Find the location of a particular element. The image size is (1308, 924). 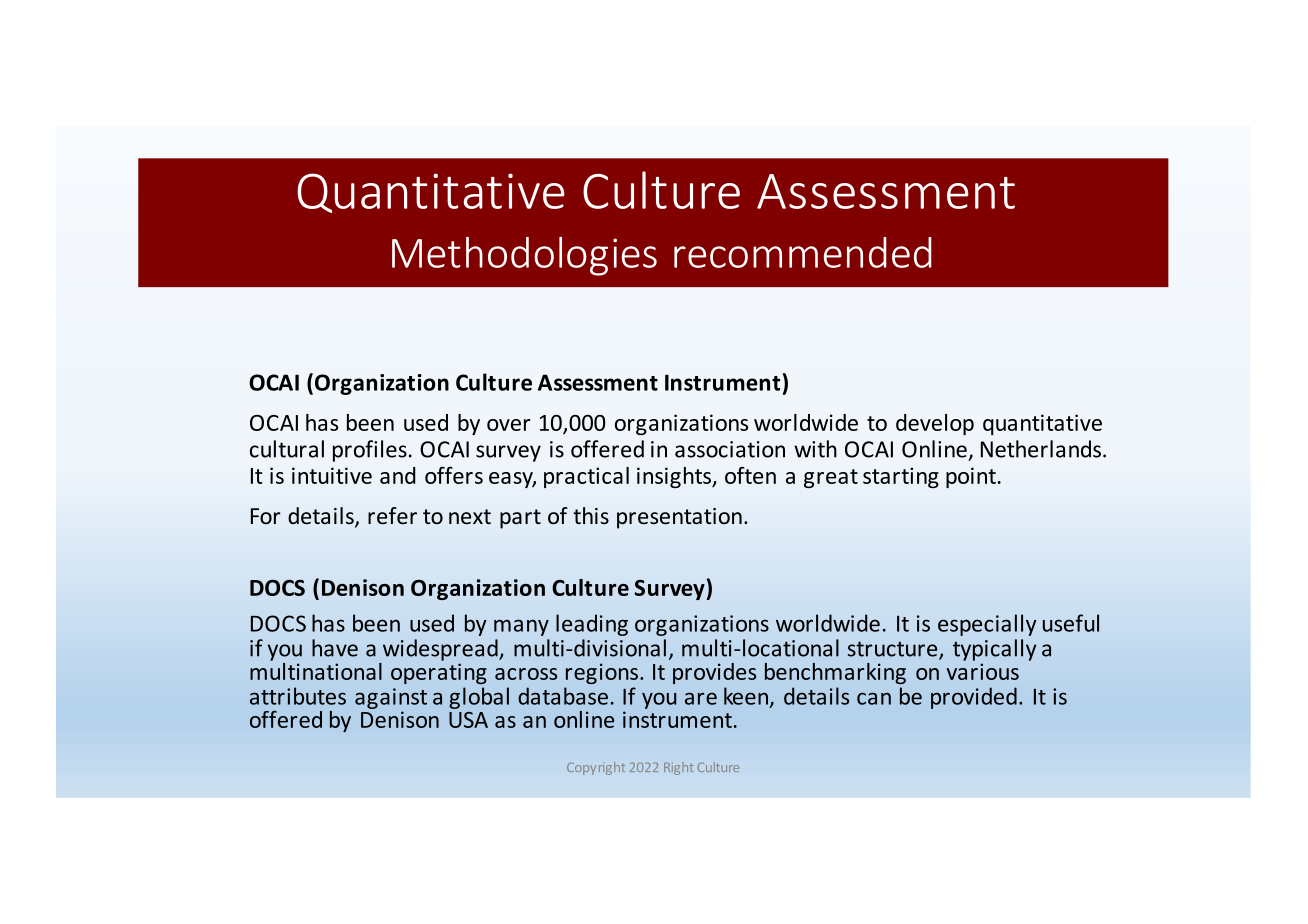

develop is located at coordinates (935, 424).
